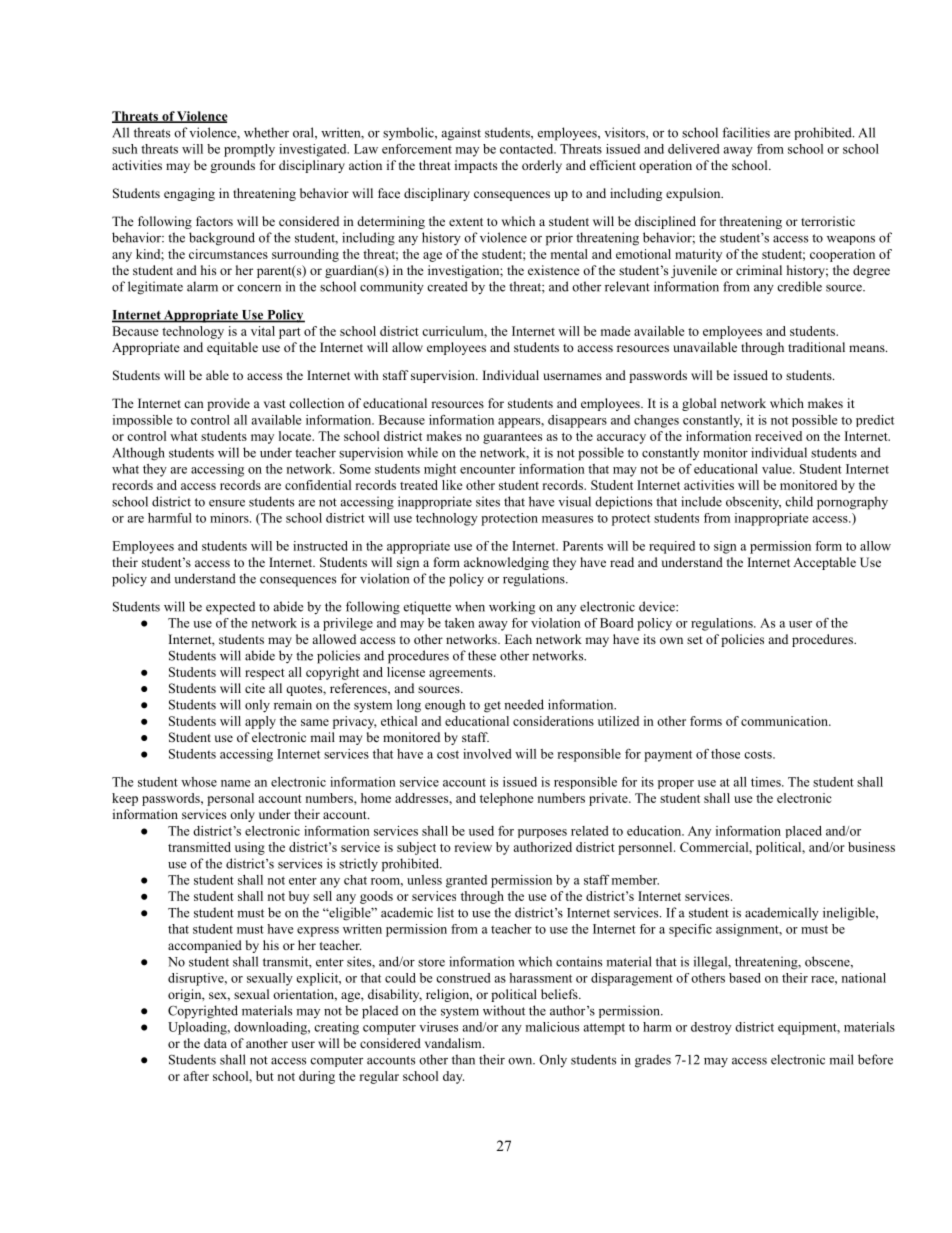  Describe the element at coordinates (695, 640) in the screenshot. I see `set` at that location.
